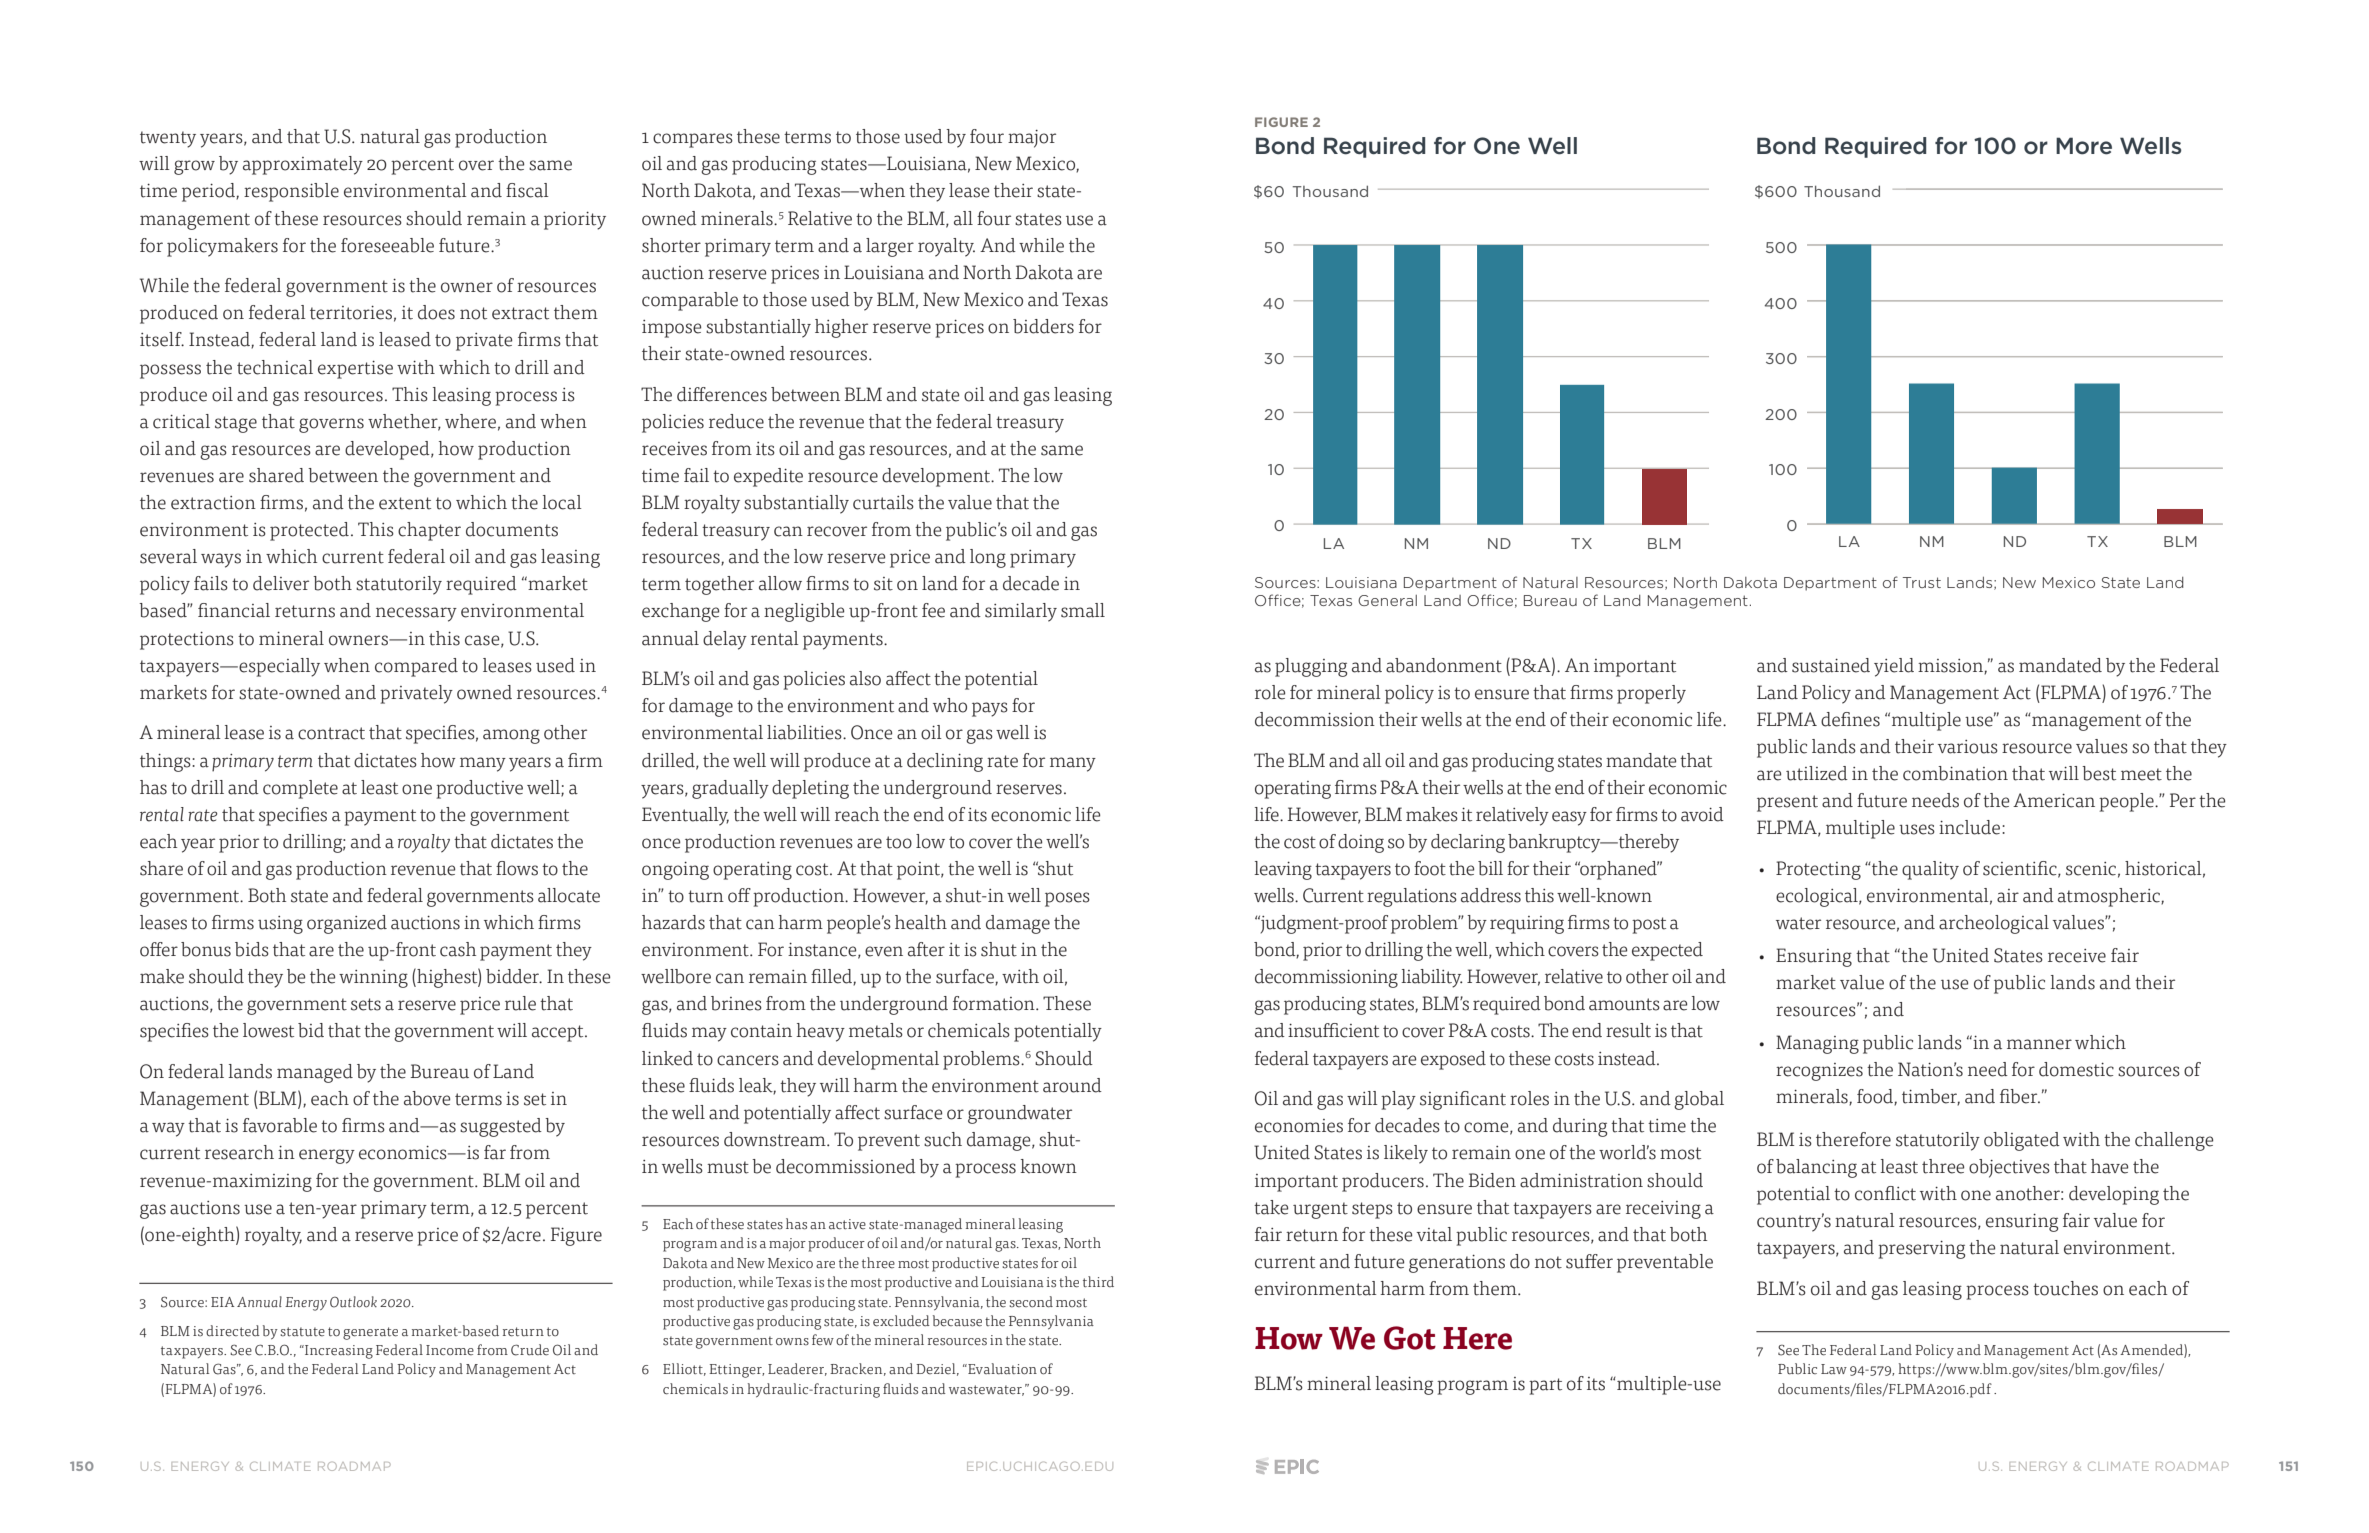  I want to click on chapter, so click(429, 531).
